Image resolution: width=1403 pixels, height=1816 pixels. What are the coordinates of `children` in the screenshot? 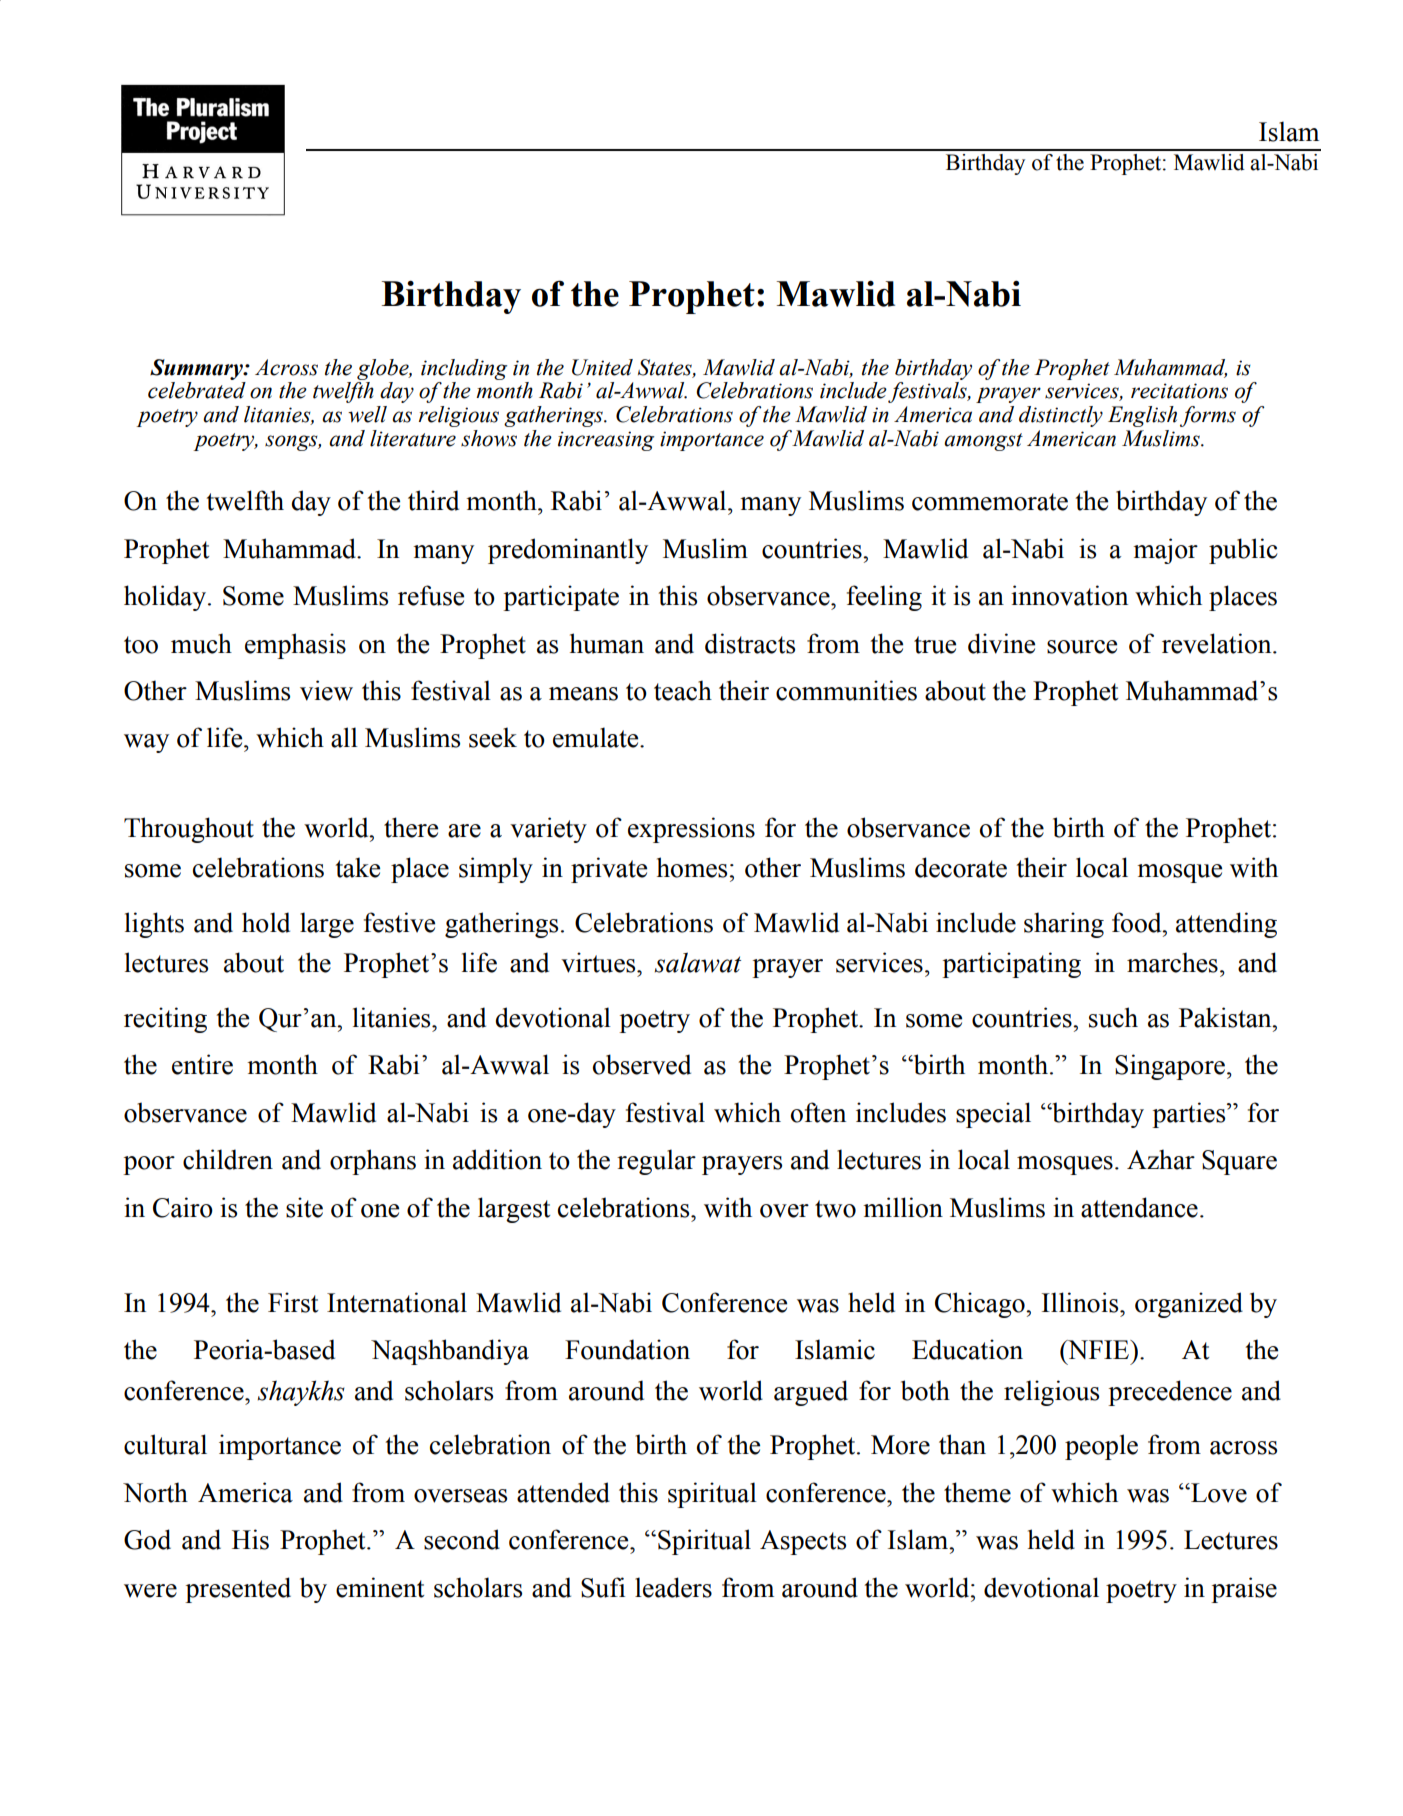 It's located at (228, 1159).
